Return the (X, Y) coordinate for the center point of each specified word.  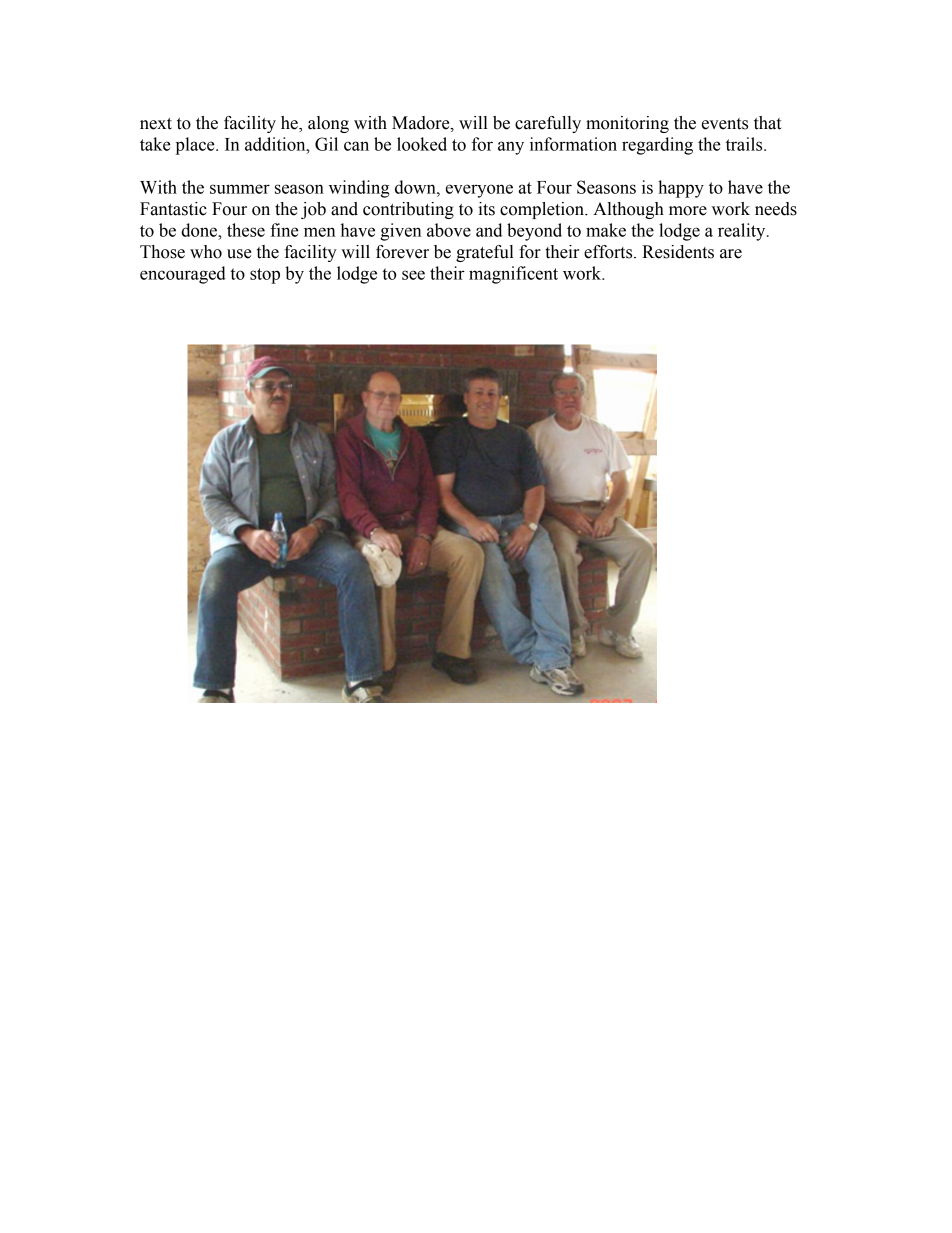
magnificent (513, 275)
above (449, 230)
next (156, 124)
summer (240, 189)
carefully (548, 124)
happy (681, 189)
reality (743, 232)
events (725, 124)
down (416, 187)
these (246, 230)
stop (265, 276)
